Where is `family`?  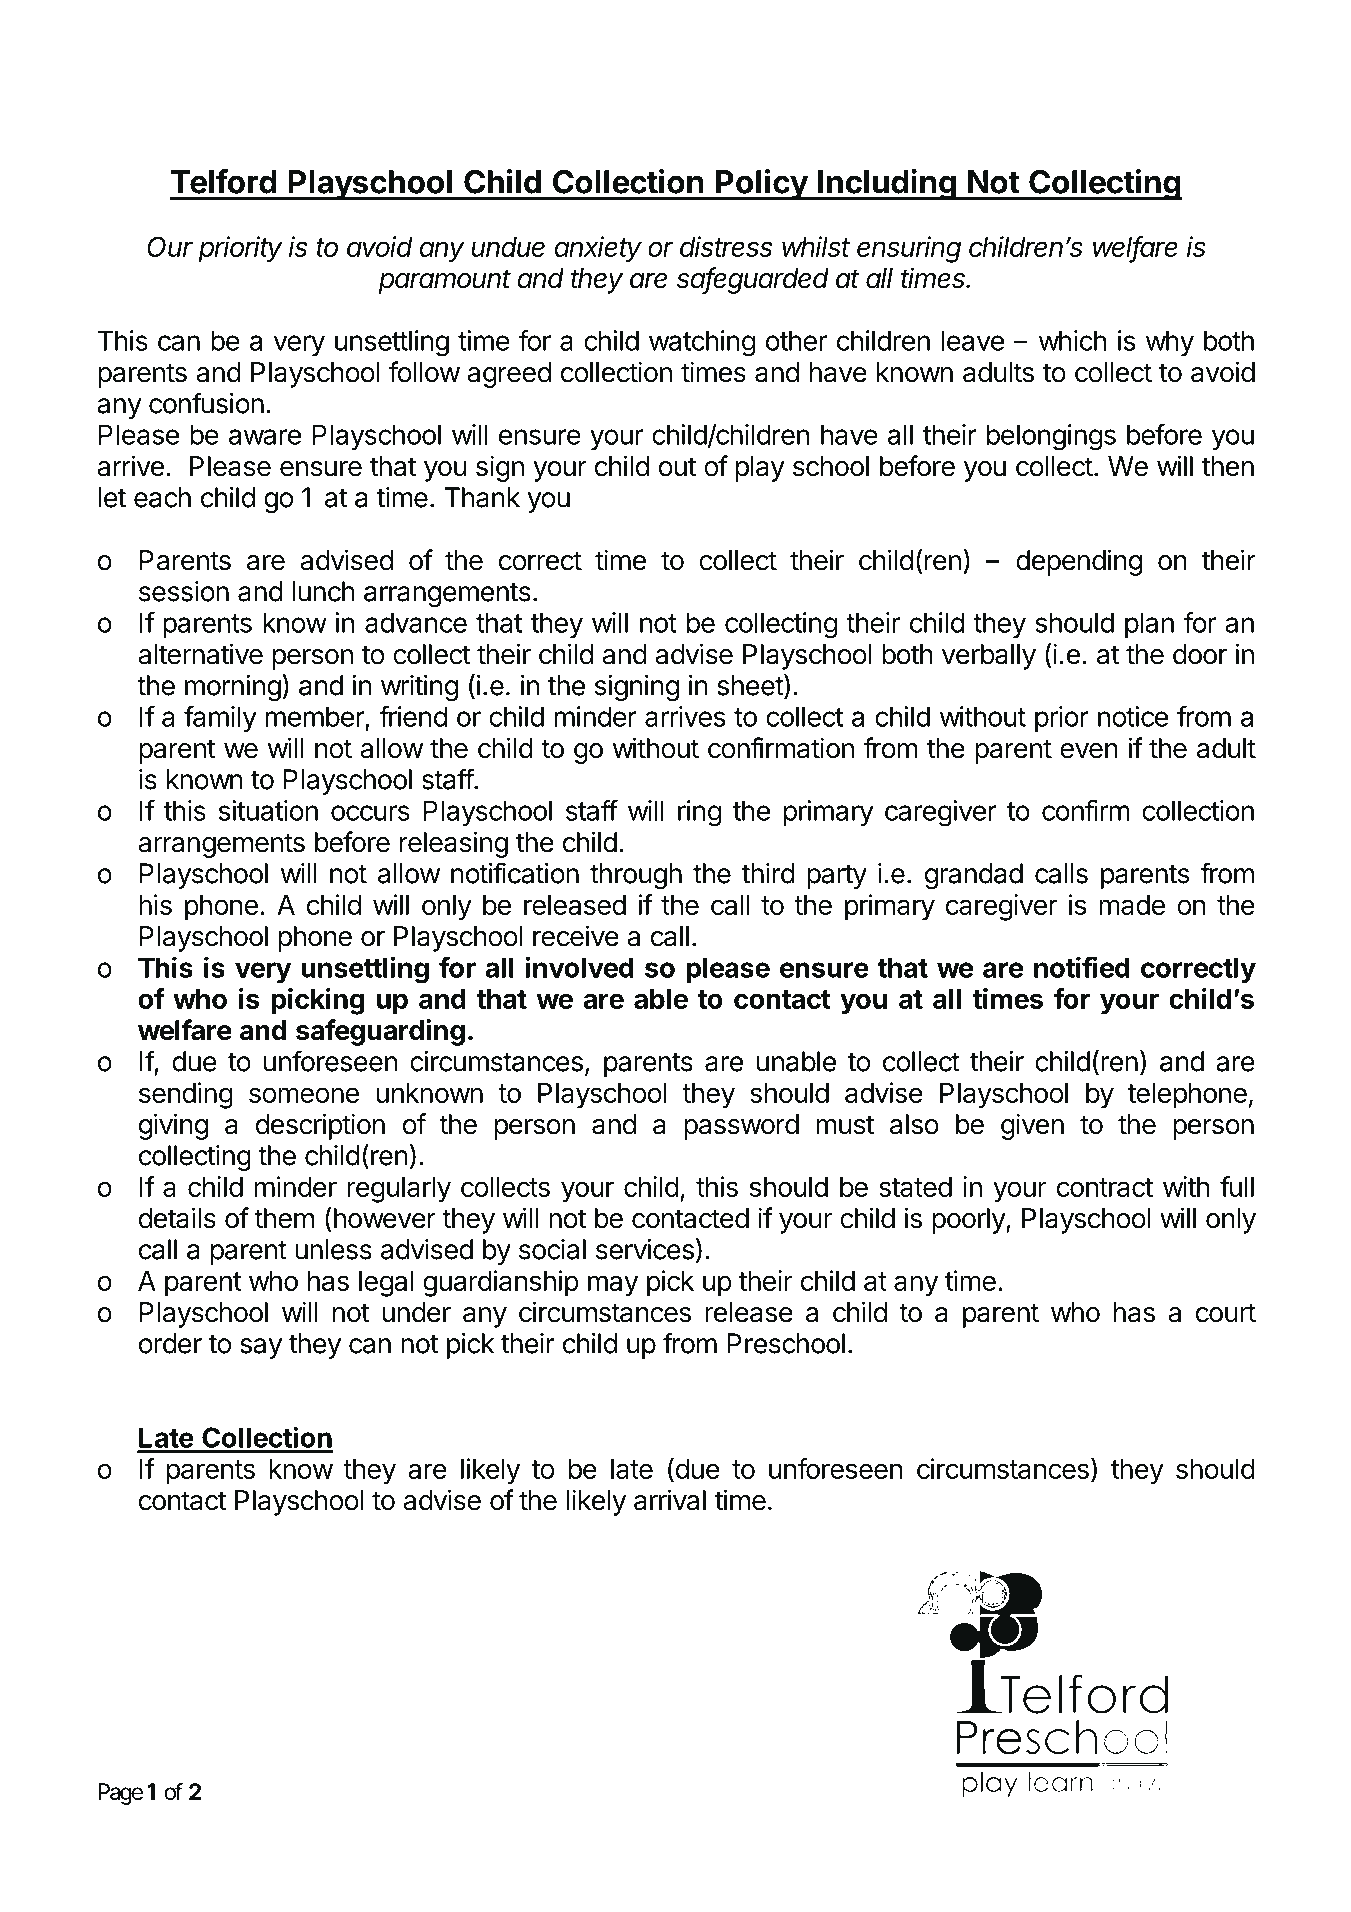
family is located at coordinates (220, 719).
